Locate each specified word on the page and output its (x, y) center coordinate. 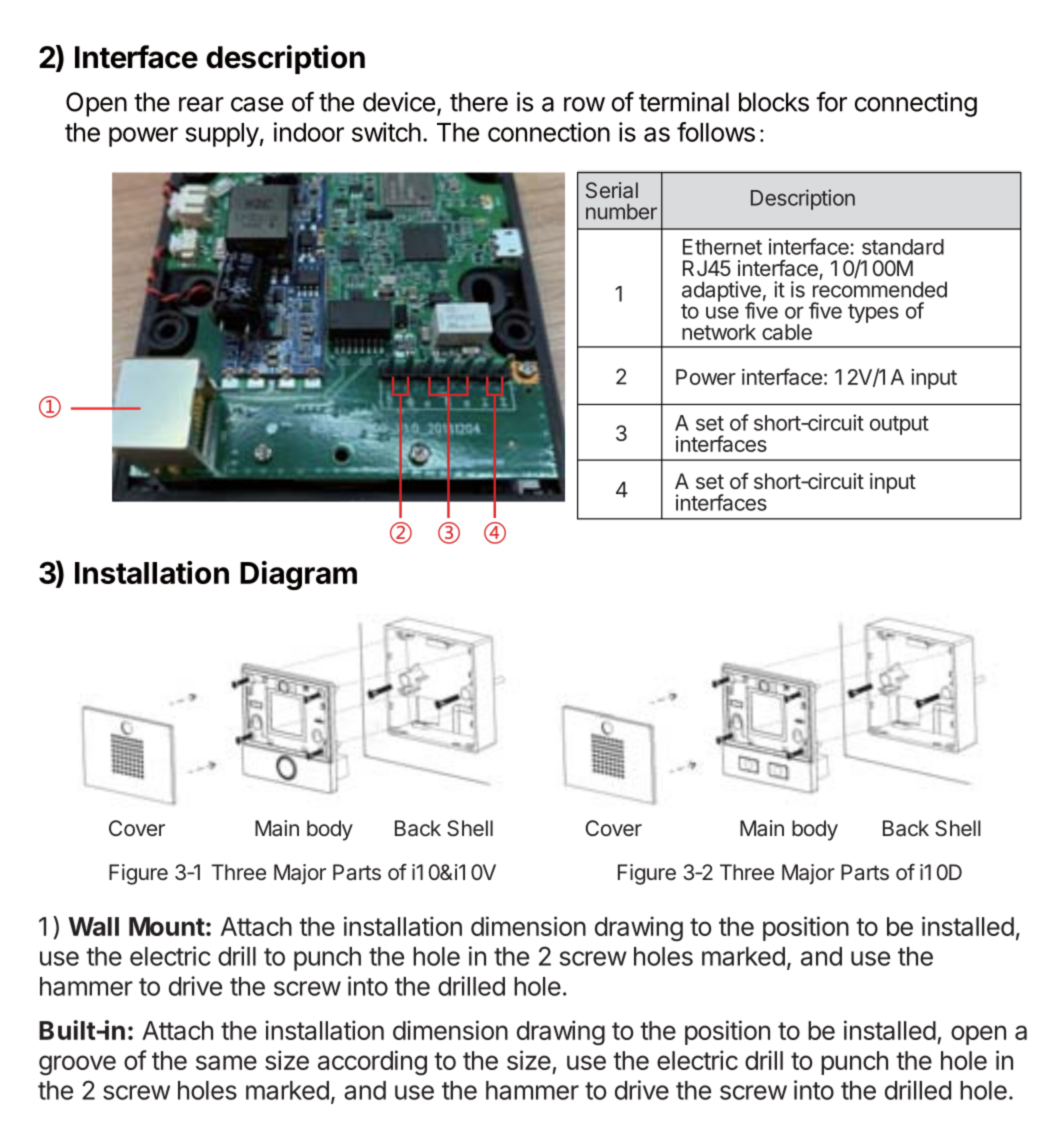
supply (222, 135)
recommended (880, 288)
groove (77, 1065)
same (226, 1062)
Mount (167, 926)
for (831, 101)
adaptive (721, 292)
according (372, 1063)
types (873, 313)
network (719, 332)
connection (549, 132)
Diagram (298, 575)
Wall (93, 926)
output (899, 425)
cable (787, 332)
